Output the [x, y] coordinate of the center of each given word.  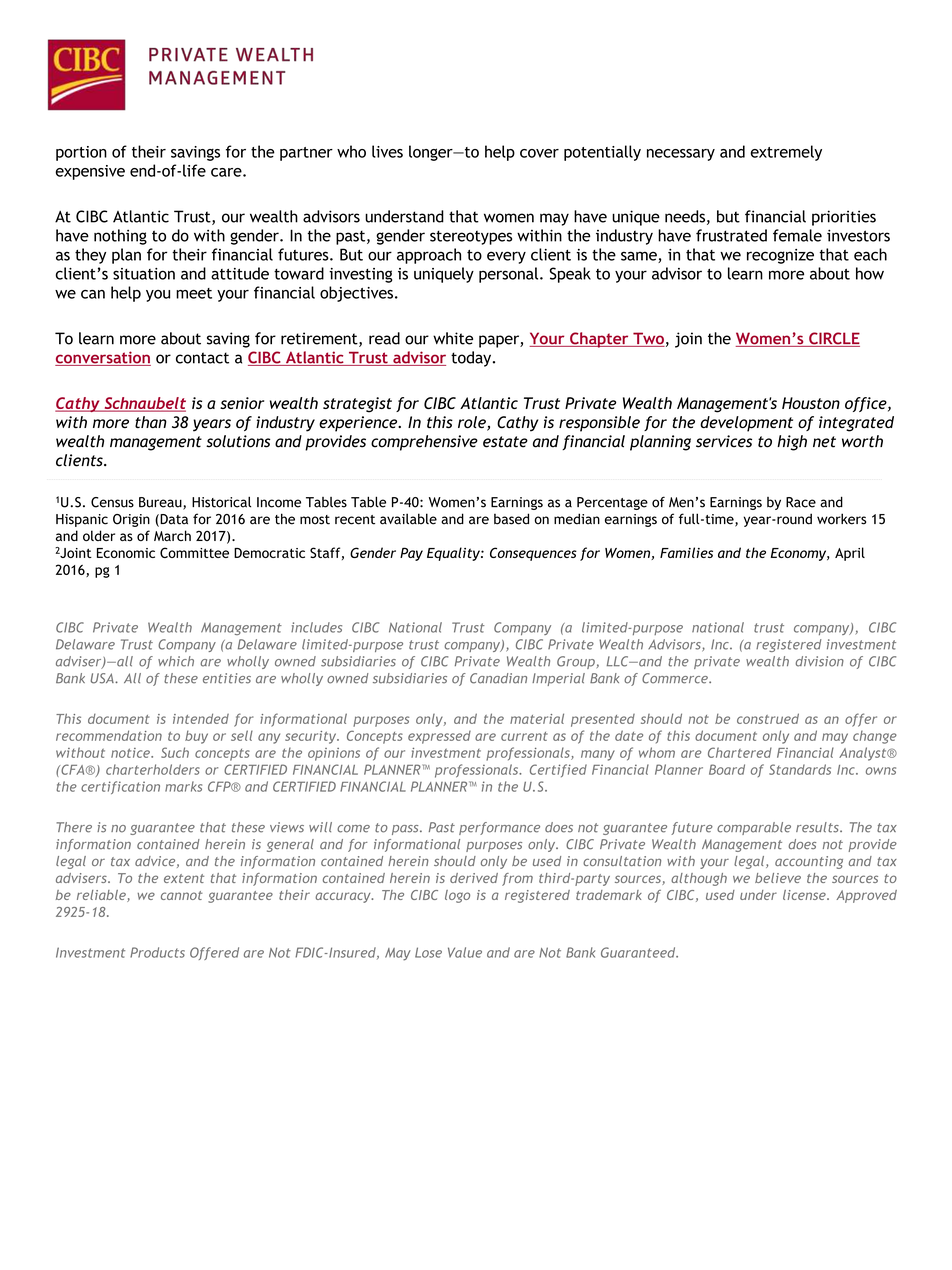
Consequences [533, 554]
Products [157, 952]
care [227, 172]
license [805, 895]
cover [539, 153]
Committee [194, 552]
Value [465, 952]
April [850, 554]
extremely [786, 153]
